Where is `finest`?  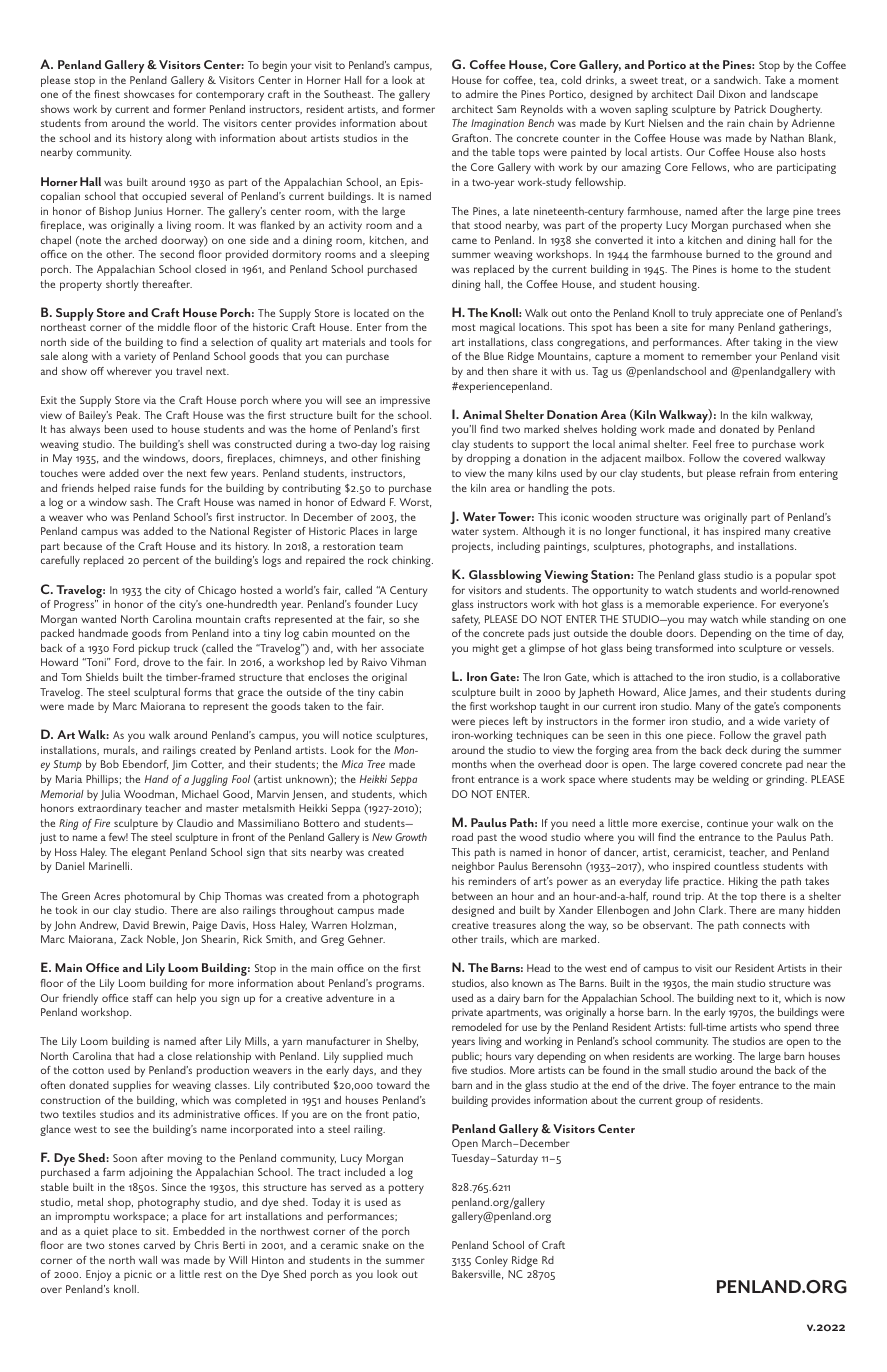 finest is located at coordinates (107, 94).
